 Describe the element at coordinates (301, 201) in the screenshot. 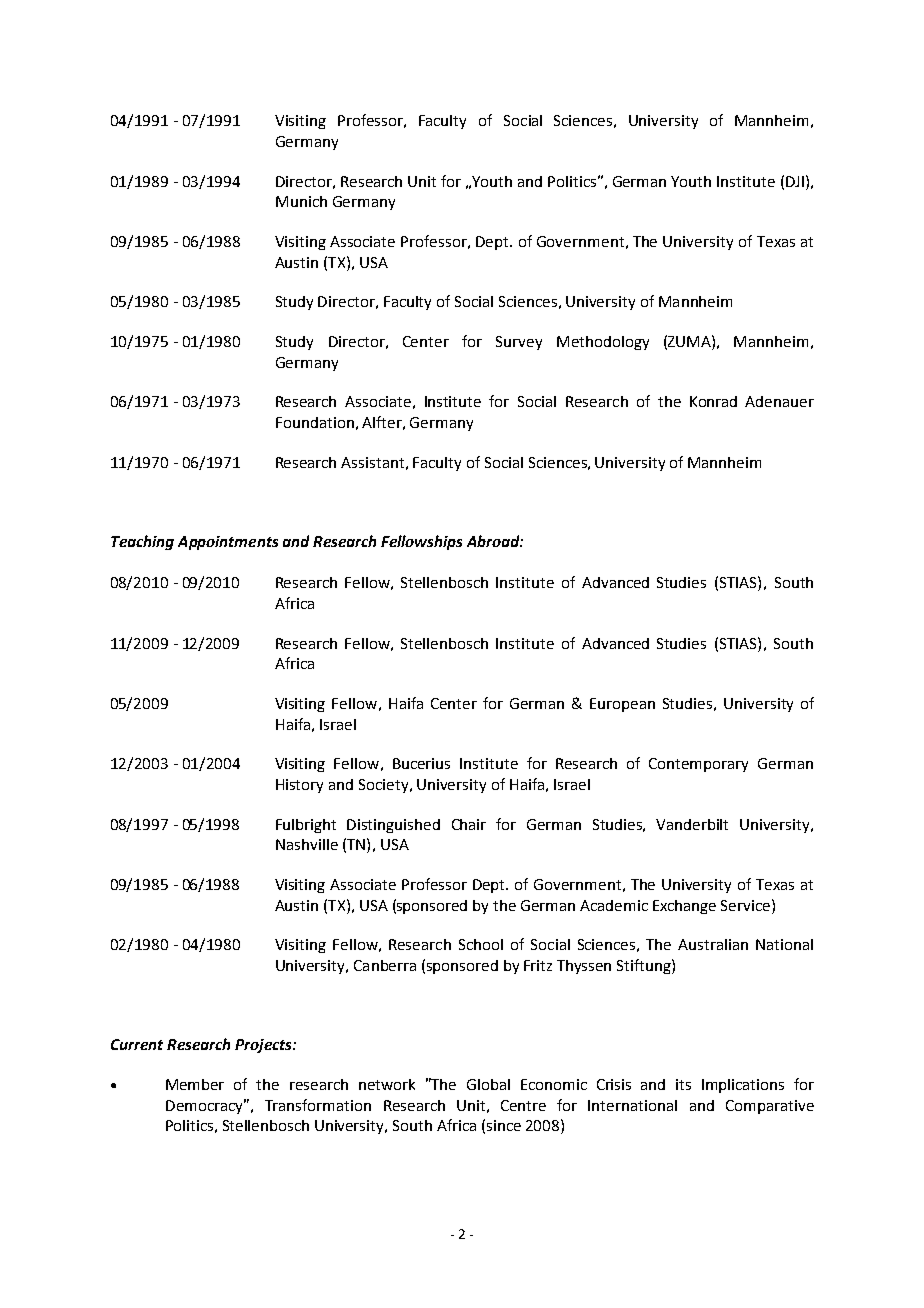

I see `Munich` at that location.
